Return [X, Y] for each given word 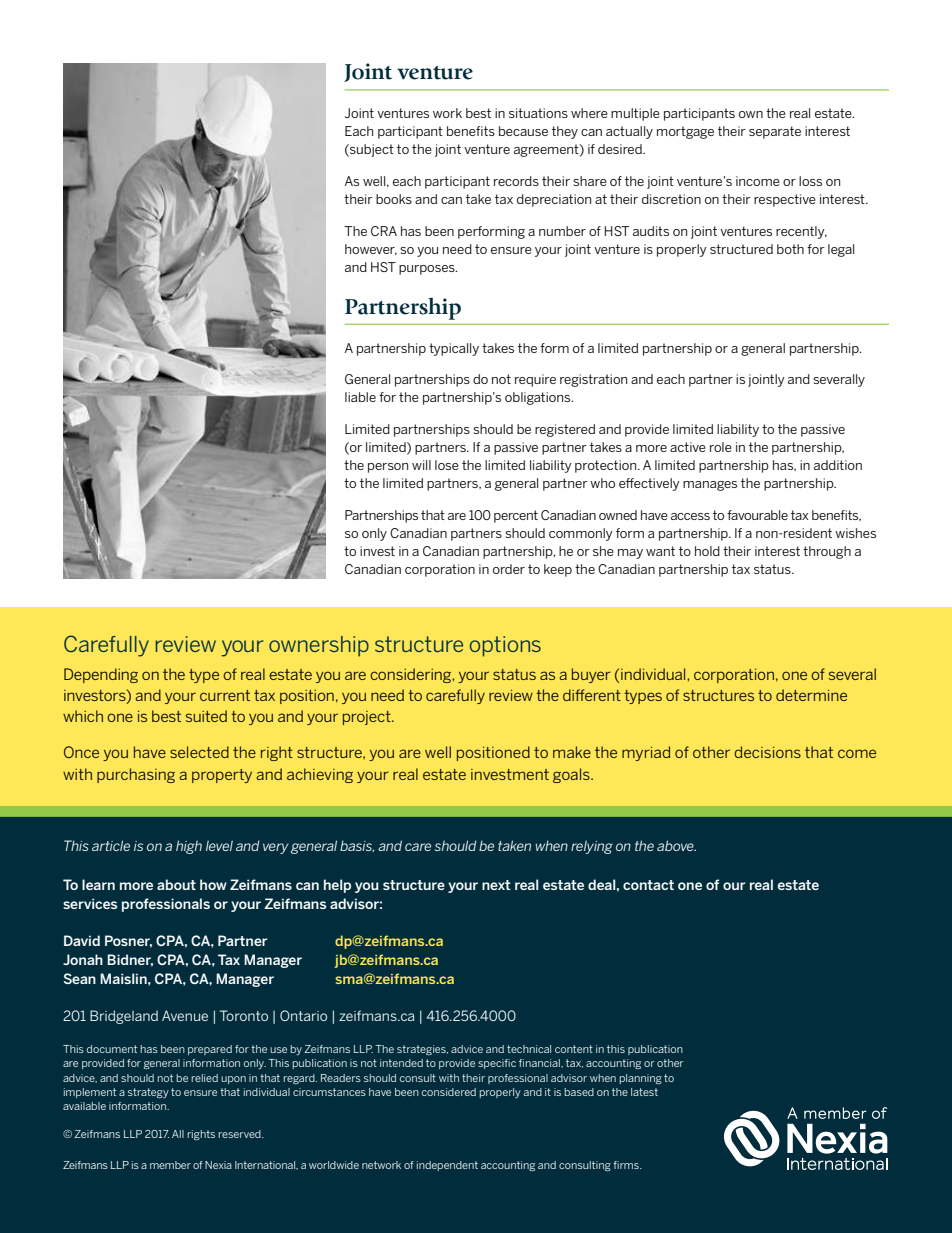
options [505, 646]
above [676, 845]
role [721, 447]
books [394, 199]
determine [811, 695]
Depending [101, 675]
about [176, 884]
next [496, 885]
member [170, 1165]
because [523, 131]
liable [360, 397]
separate [775, 132]
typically [454, 349]
